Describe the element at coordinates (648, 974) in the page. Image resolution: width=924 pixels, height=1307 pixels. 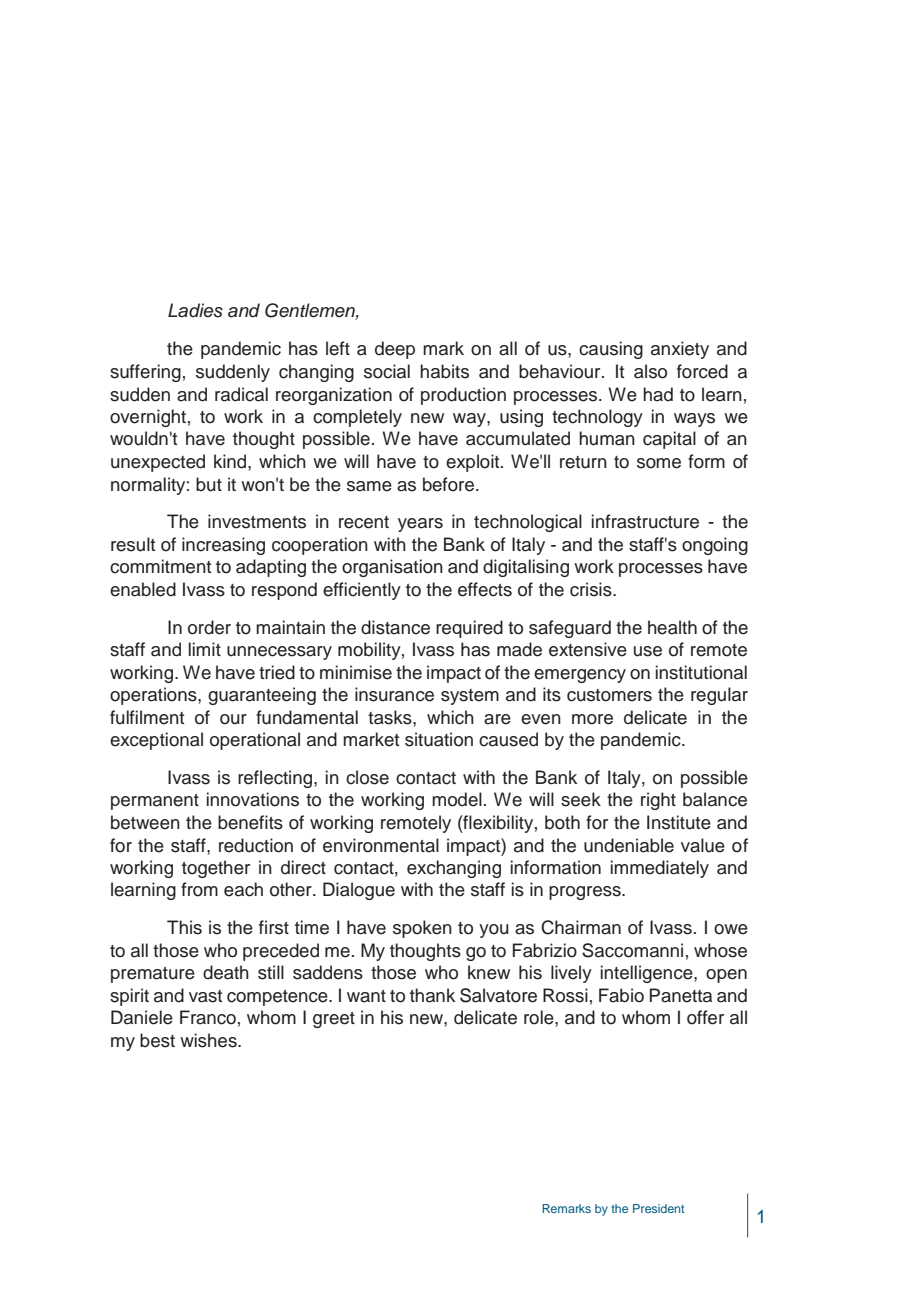
I see `intelligence` at that location.
